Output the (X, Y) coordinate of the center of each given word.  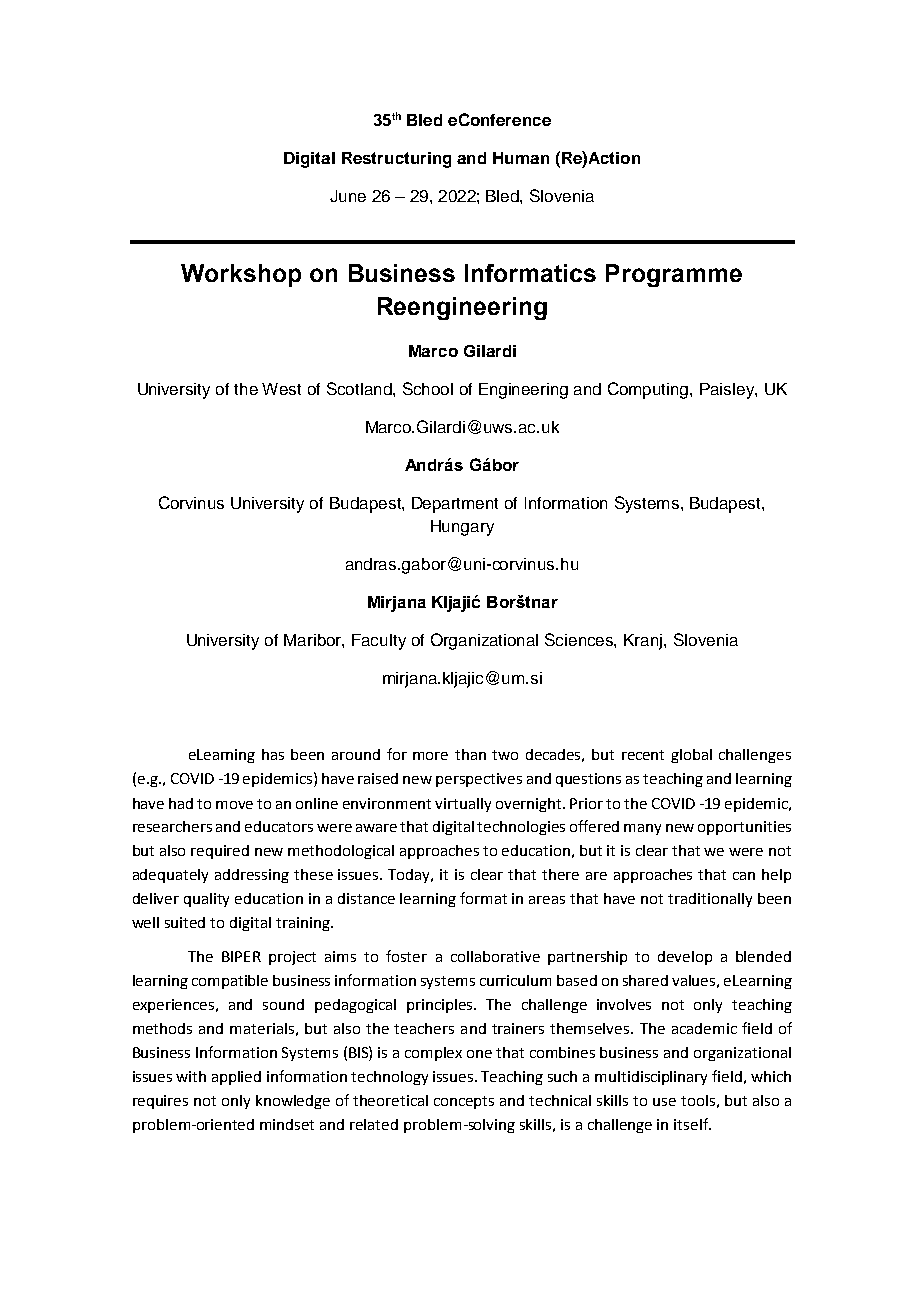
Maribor (314, 641)
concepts (464, 1102)
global (691, 756)
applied (236, 1078)
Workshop (241, 275)
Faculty (379, 642)
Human (521, 158)
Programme (674, 275)
